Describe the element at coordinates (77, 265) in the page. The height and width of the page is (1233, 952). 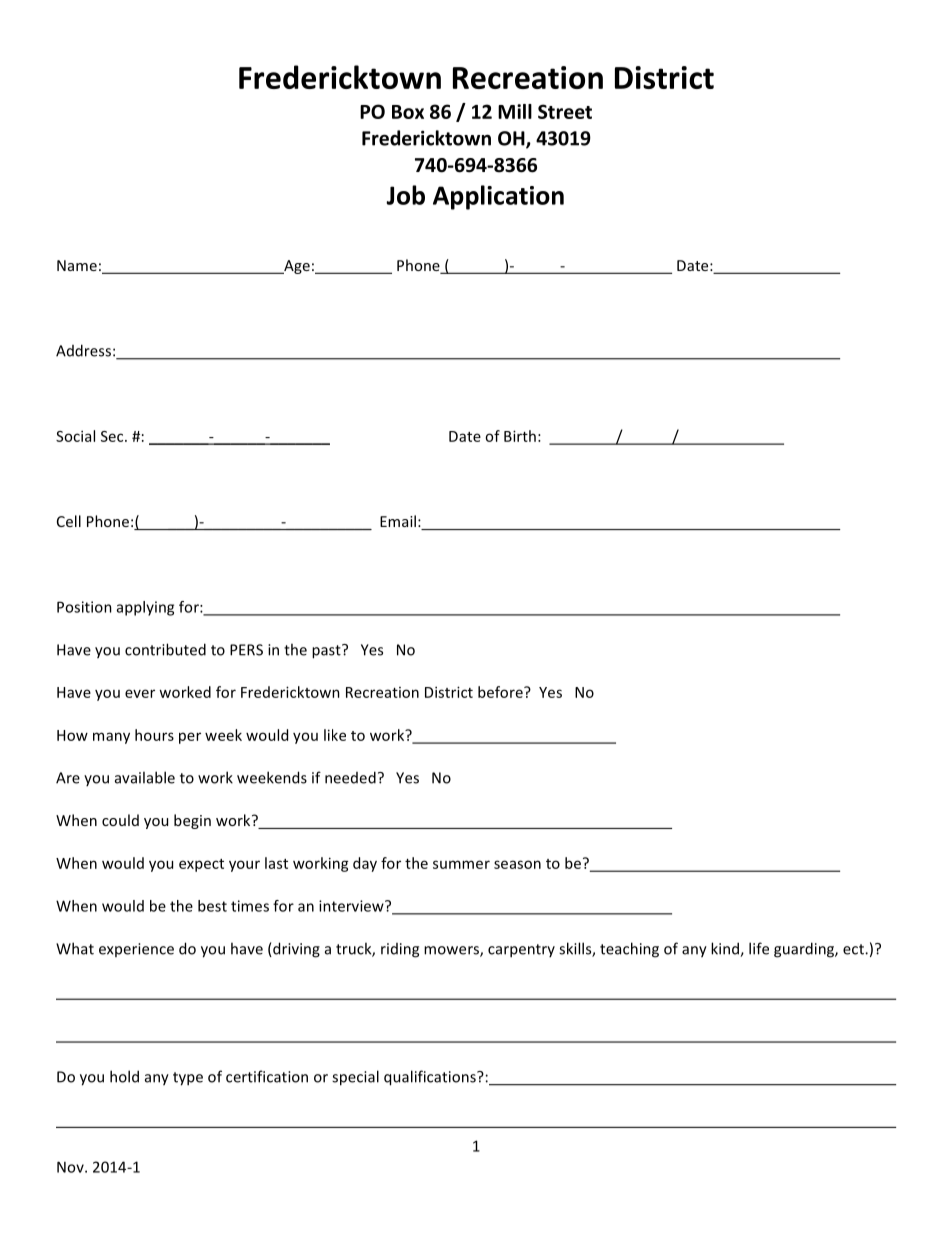
I see `Name` at that location.
